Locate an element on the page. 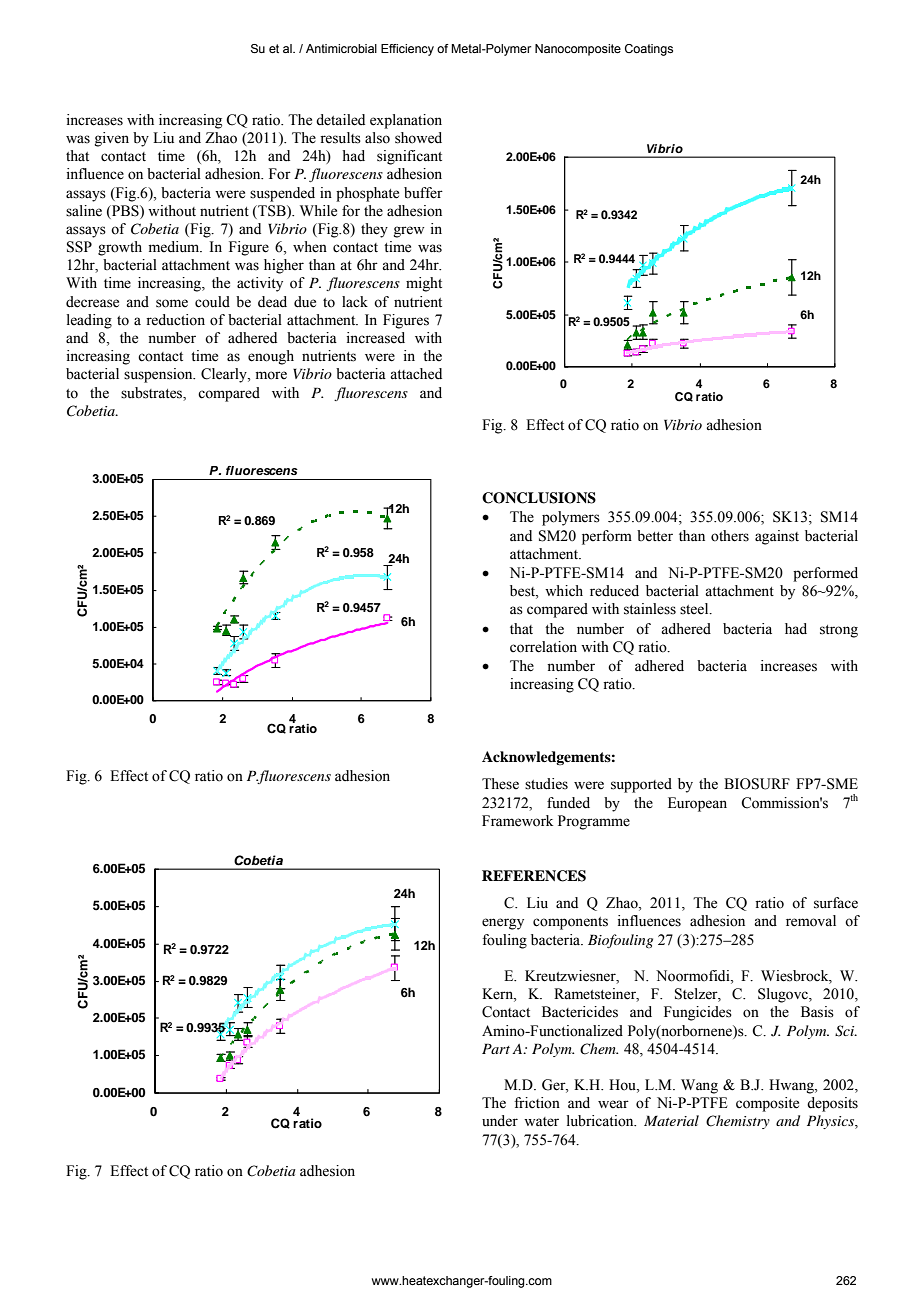  Efficiency is located at coordinates (407, 50).
